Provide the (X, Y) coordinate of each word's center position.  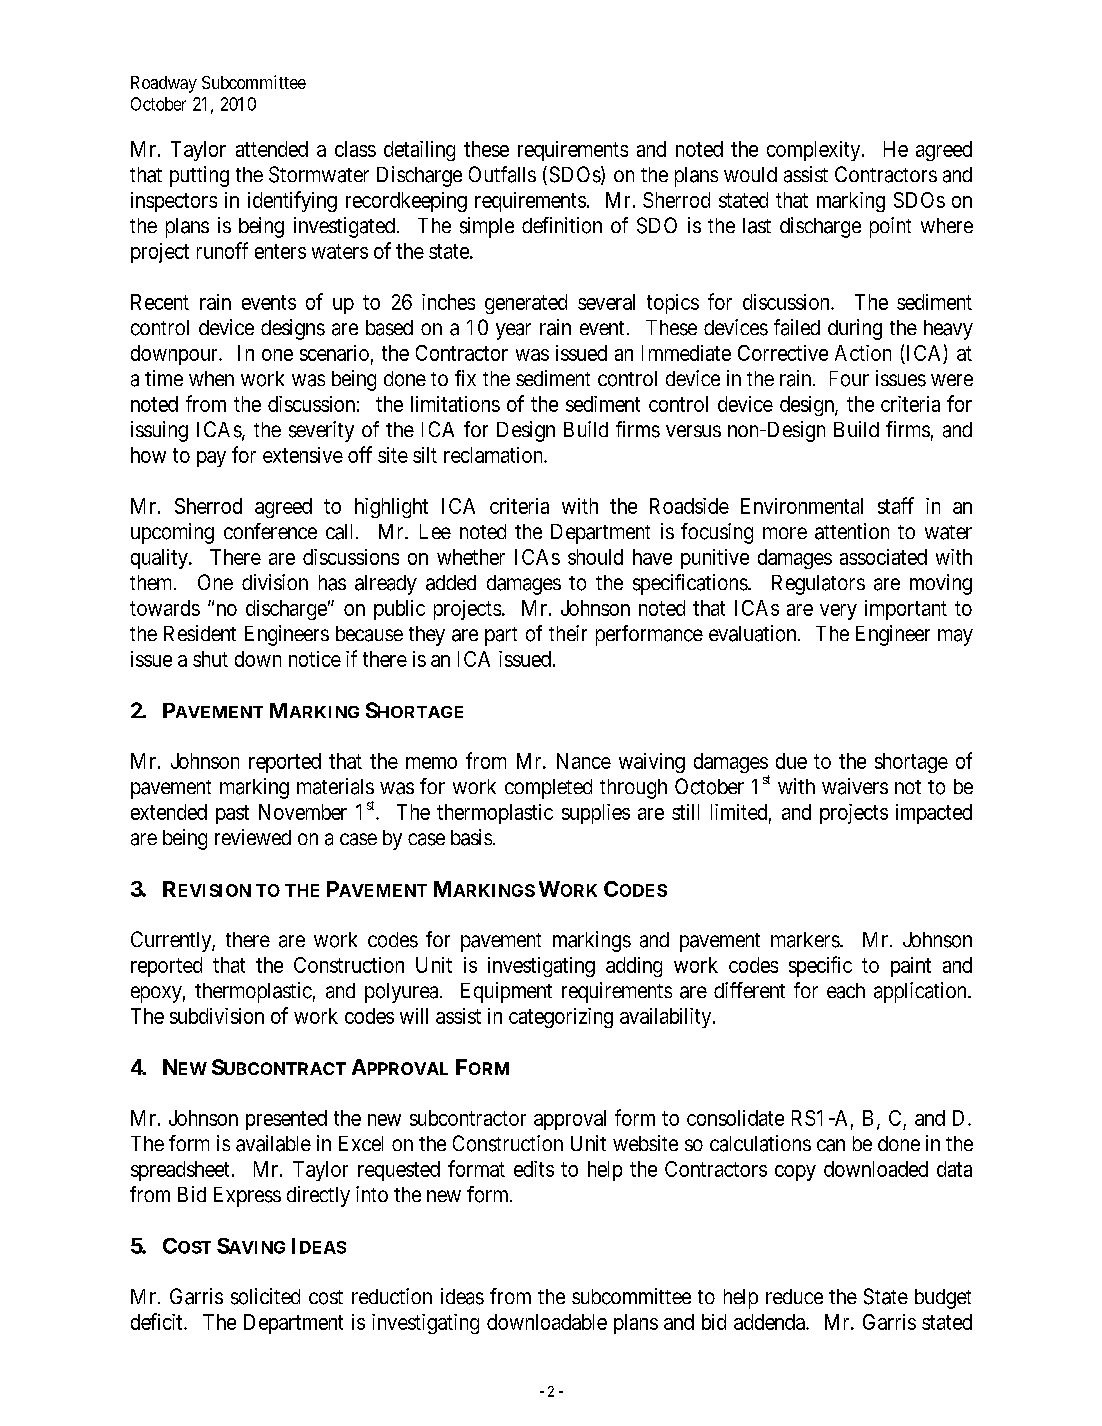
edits (534, 1169)
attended (272, 149)
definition (562, 225)
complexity (815, 151)
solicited (265, 1296)
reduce (794, 1296)
